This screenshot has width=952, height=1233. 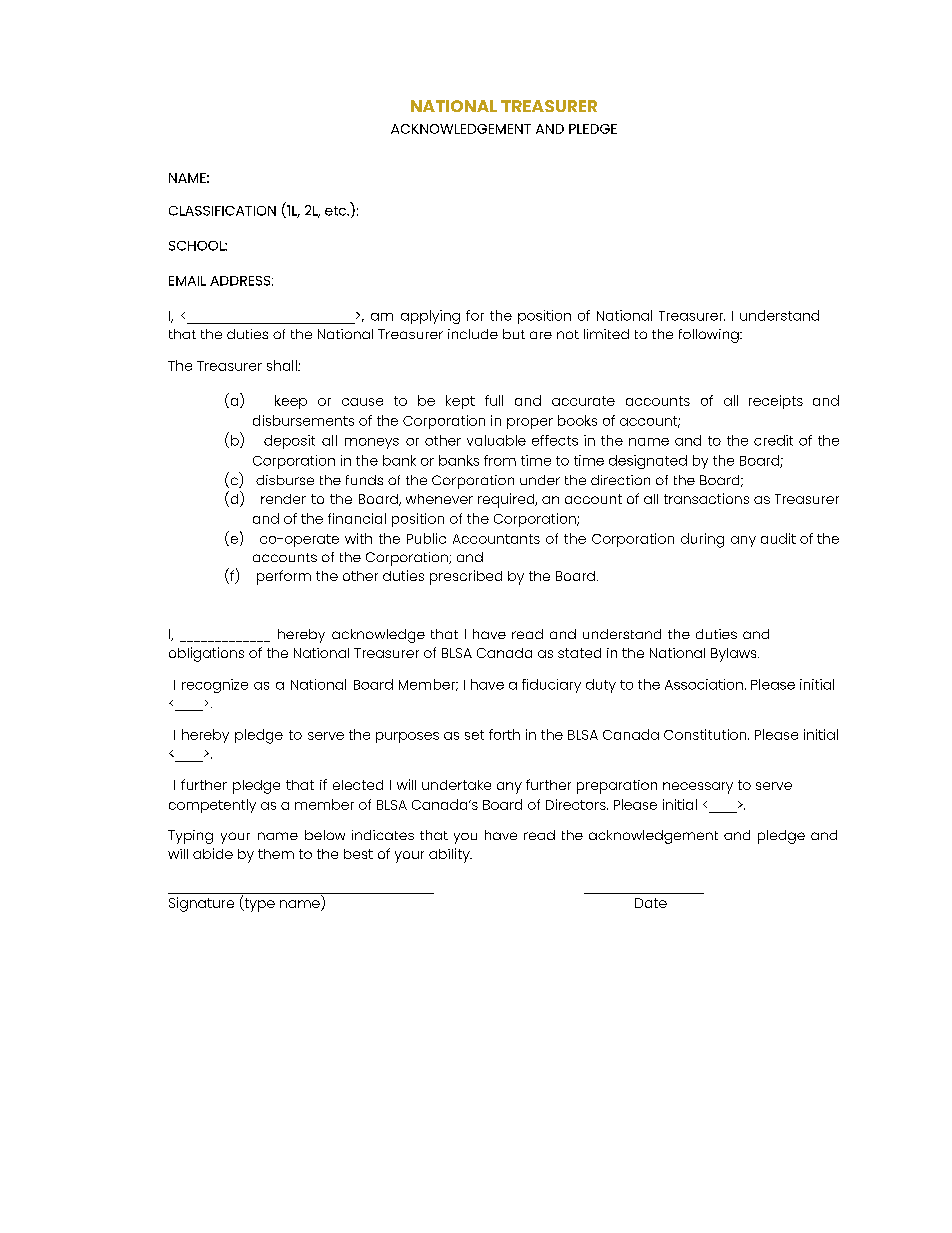 What do you see at coordinates (222, 211) in the screenshot?
I see `CLASSIFICATION` at bounding box center [222, 211].
